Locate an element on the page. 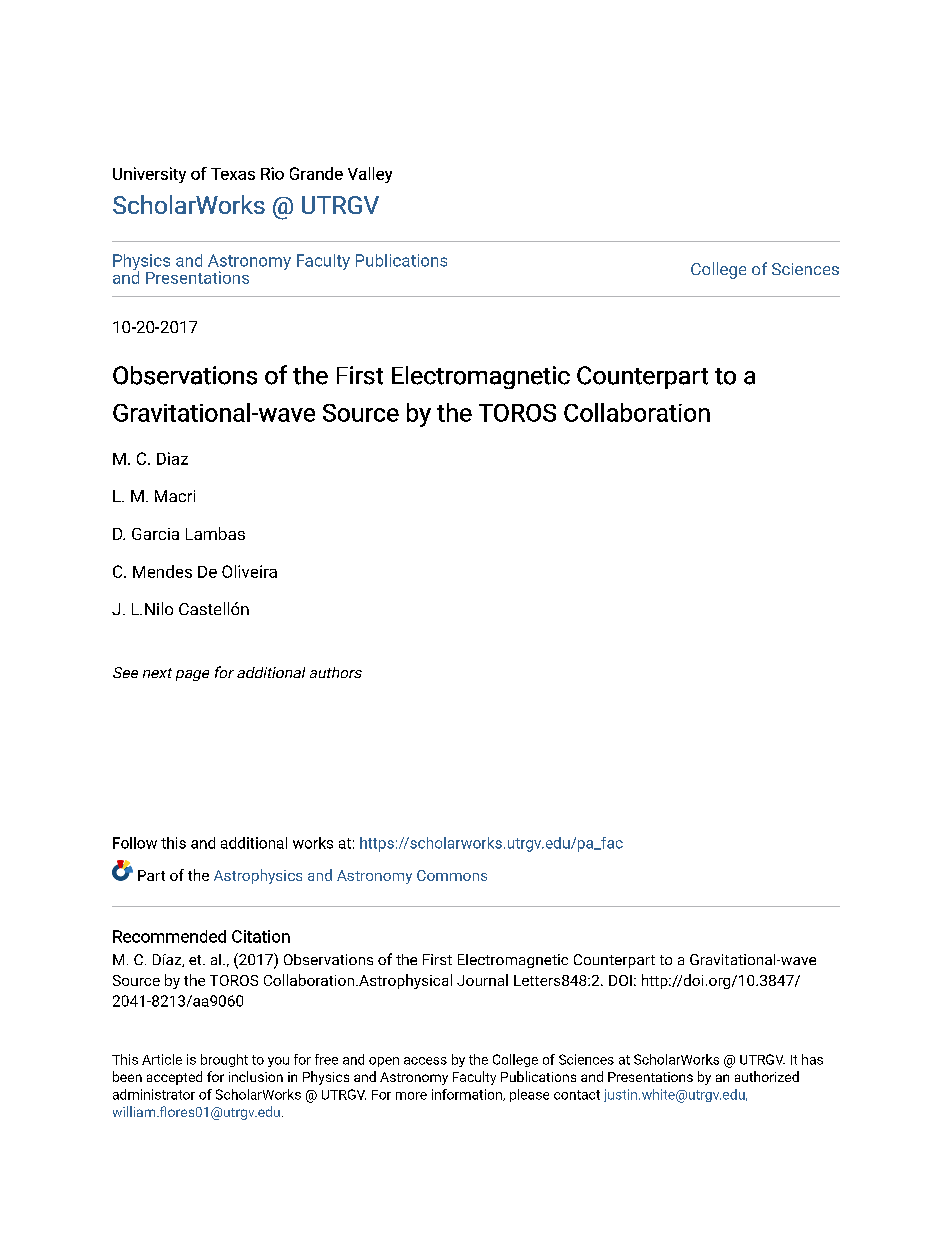 This page has width=952, height=1233. authorized is located at coordinates (767, 1076).
